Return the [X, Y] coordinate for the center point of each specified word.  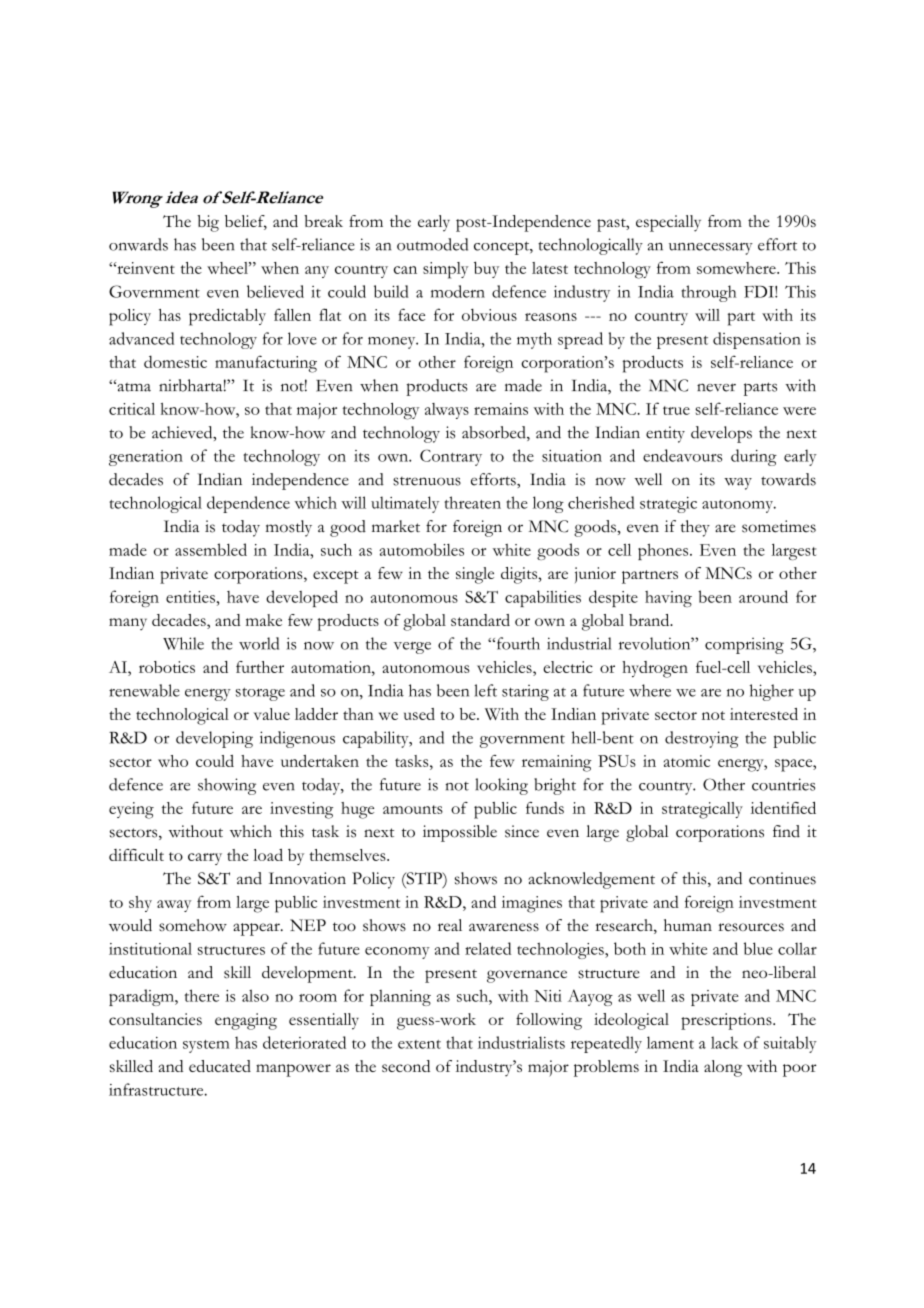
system [206, 1046]
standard [480, 620]
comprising [744, 645]
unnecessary [711, 248]
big [208, 223]
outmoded [432, 244]
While [183, 643]
